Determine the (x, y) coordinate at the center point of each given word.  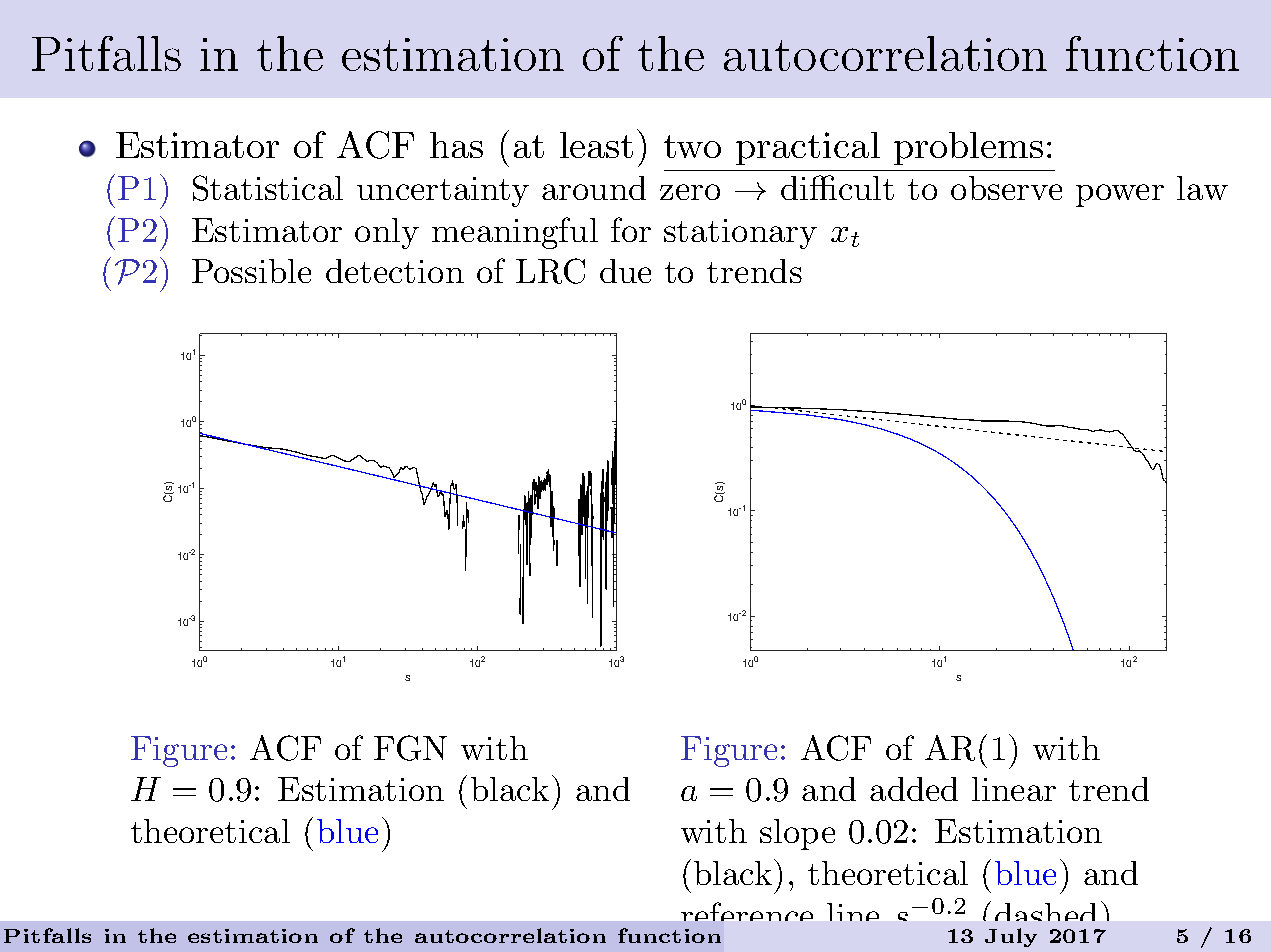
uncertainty (443, 192)
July (1011, 937)
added (914, 789)
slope (797, 834)
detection (395, 271)
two (692, 146)
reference (747, 916)
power (1120, 195)
